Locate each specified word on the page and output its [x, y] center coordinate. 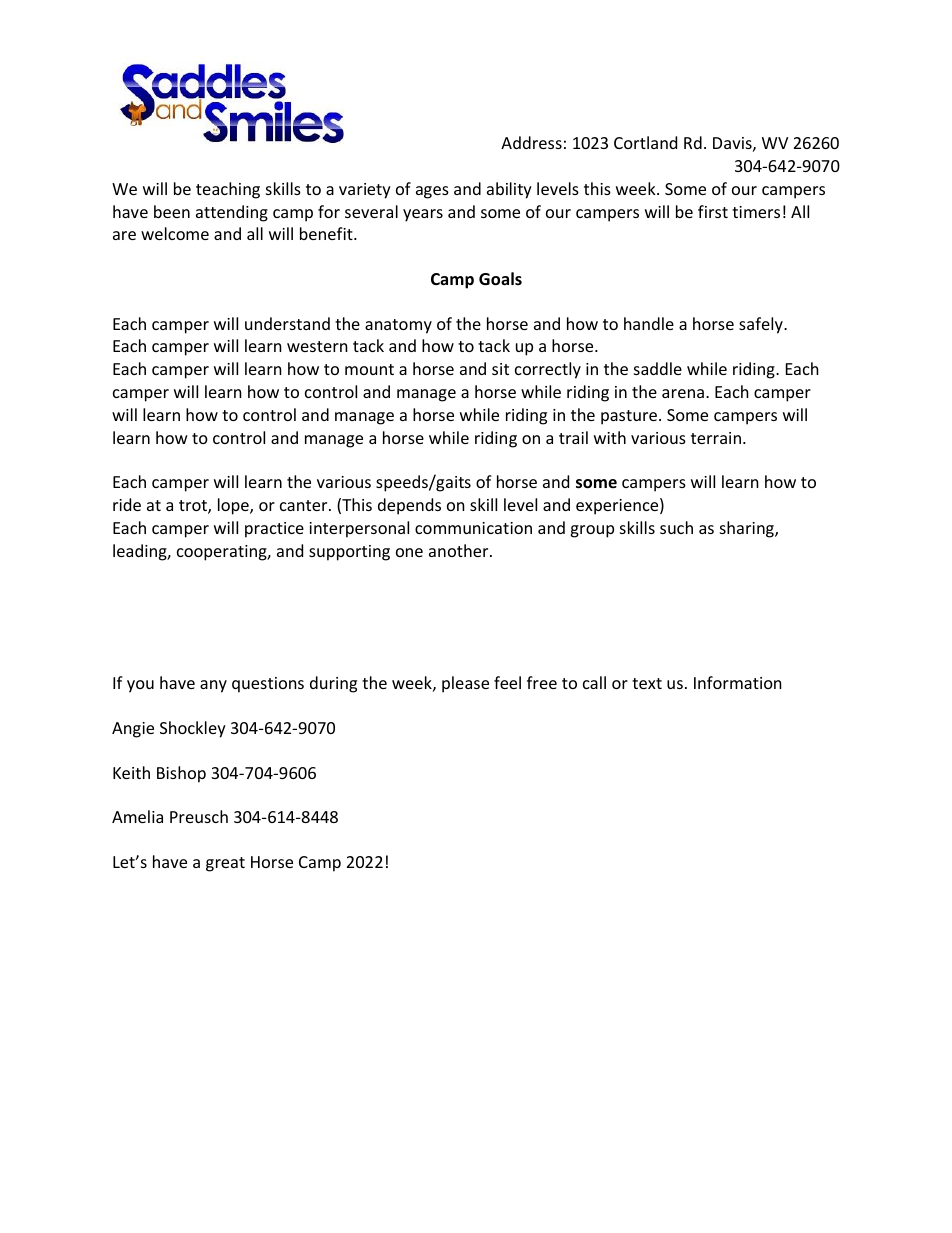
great [225, 864]
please [465, 684]
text [647, 683]
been [172, 211]
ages [432, 192]
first [713, 211]
